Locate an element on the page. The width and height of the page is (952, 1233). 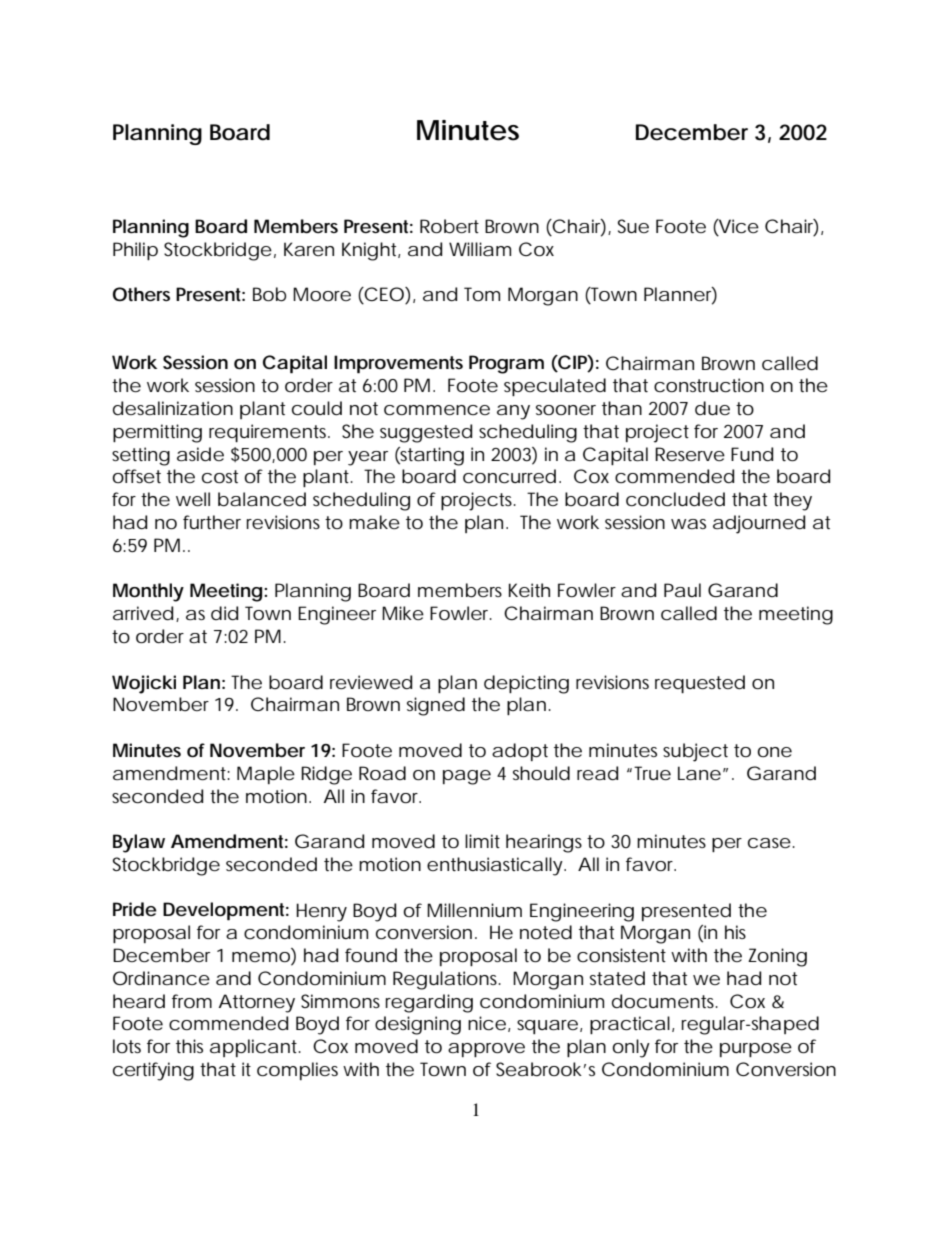
did is located at coordinates (224, 613).
